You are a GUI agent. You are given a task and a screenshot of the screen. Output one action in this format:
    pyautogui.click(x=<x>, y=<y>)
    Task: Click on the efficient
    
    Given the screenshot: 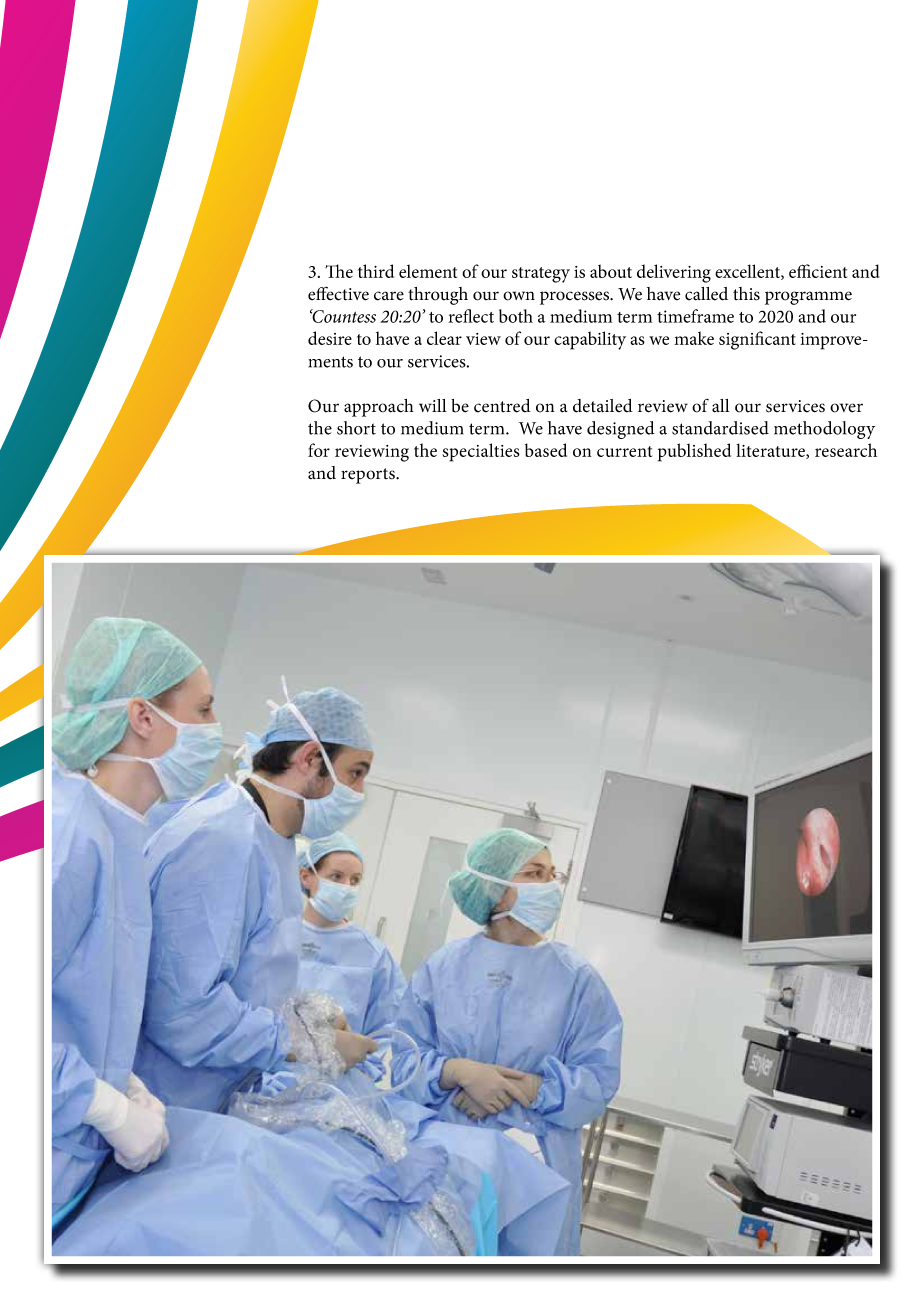 What is the action you would take?
    pyautogui.click(x=818, y=271)
